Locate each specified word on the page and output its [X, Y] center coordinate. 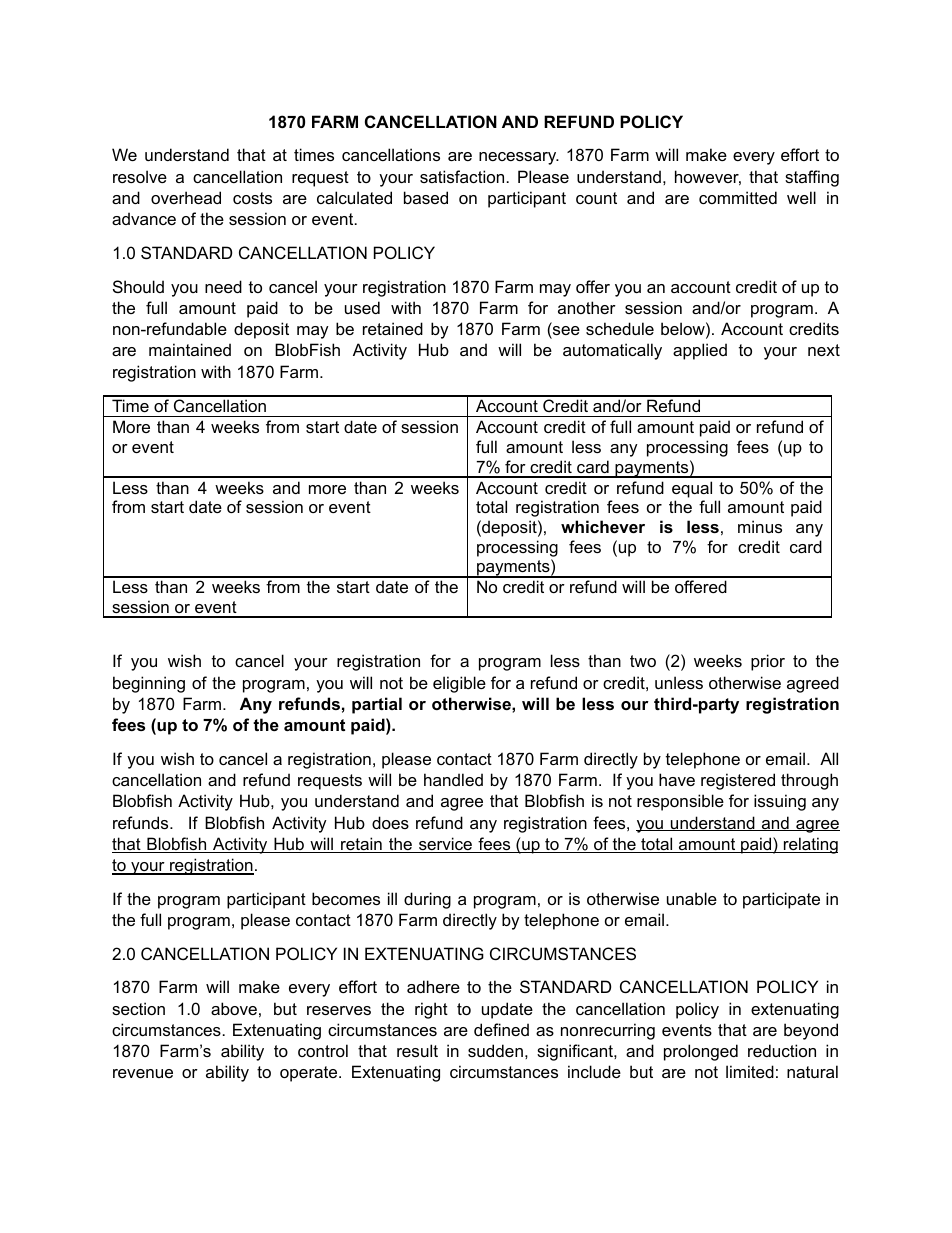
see [565, 332]
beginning [149, 684]
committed [738, 197]
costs [252, 198]
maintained [190, 349]
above [234, 1008]
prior [768, 662]
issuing [780, 802]
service [446, 845]
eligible [459, 684]
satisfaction [462, 176]
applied [700, 351]
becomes [346, 898]
